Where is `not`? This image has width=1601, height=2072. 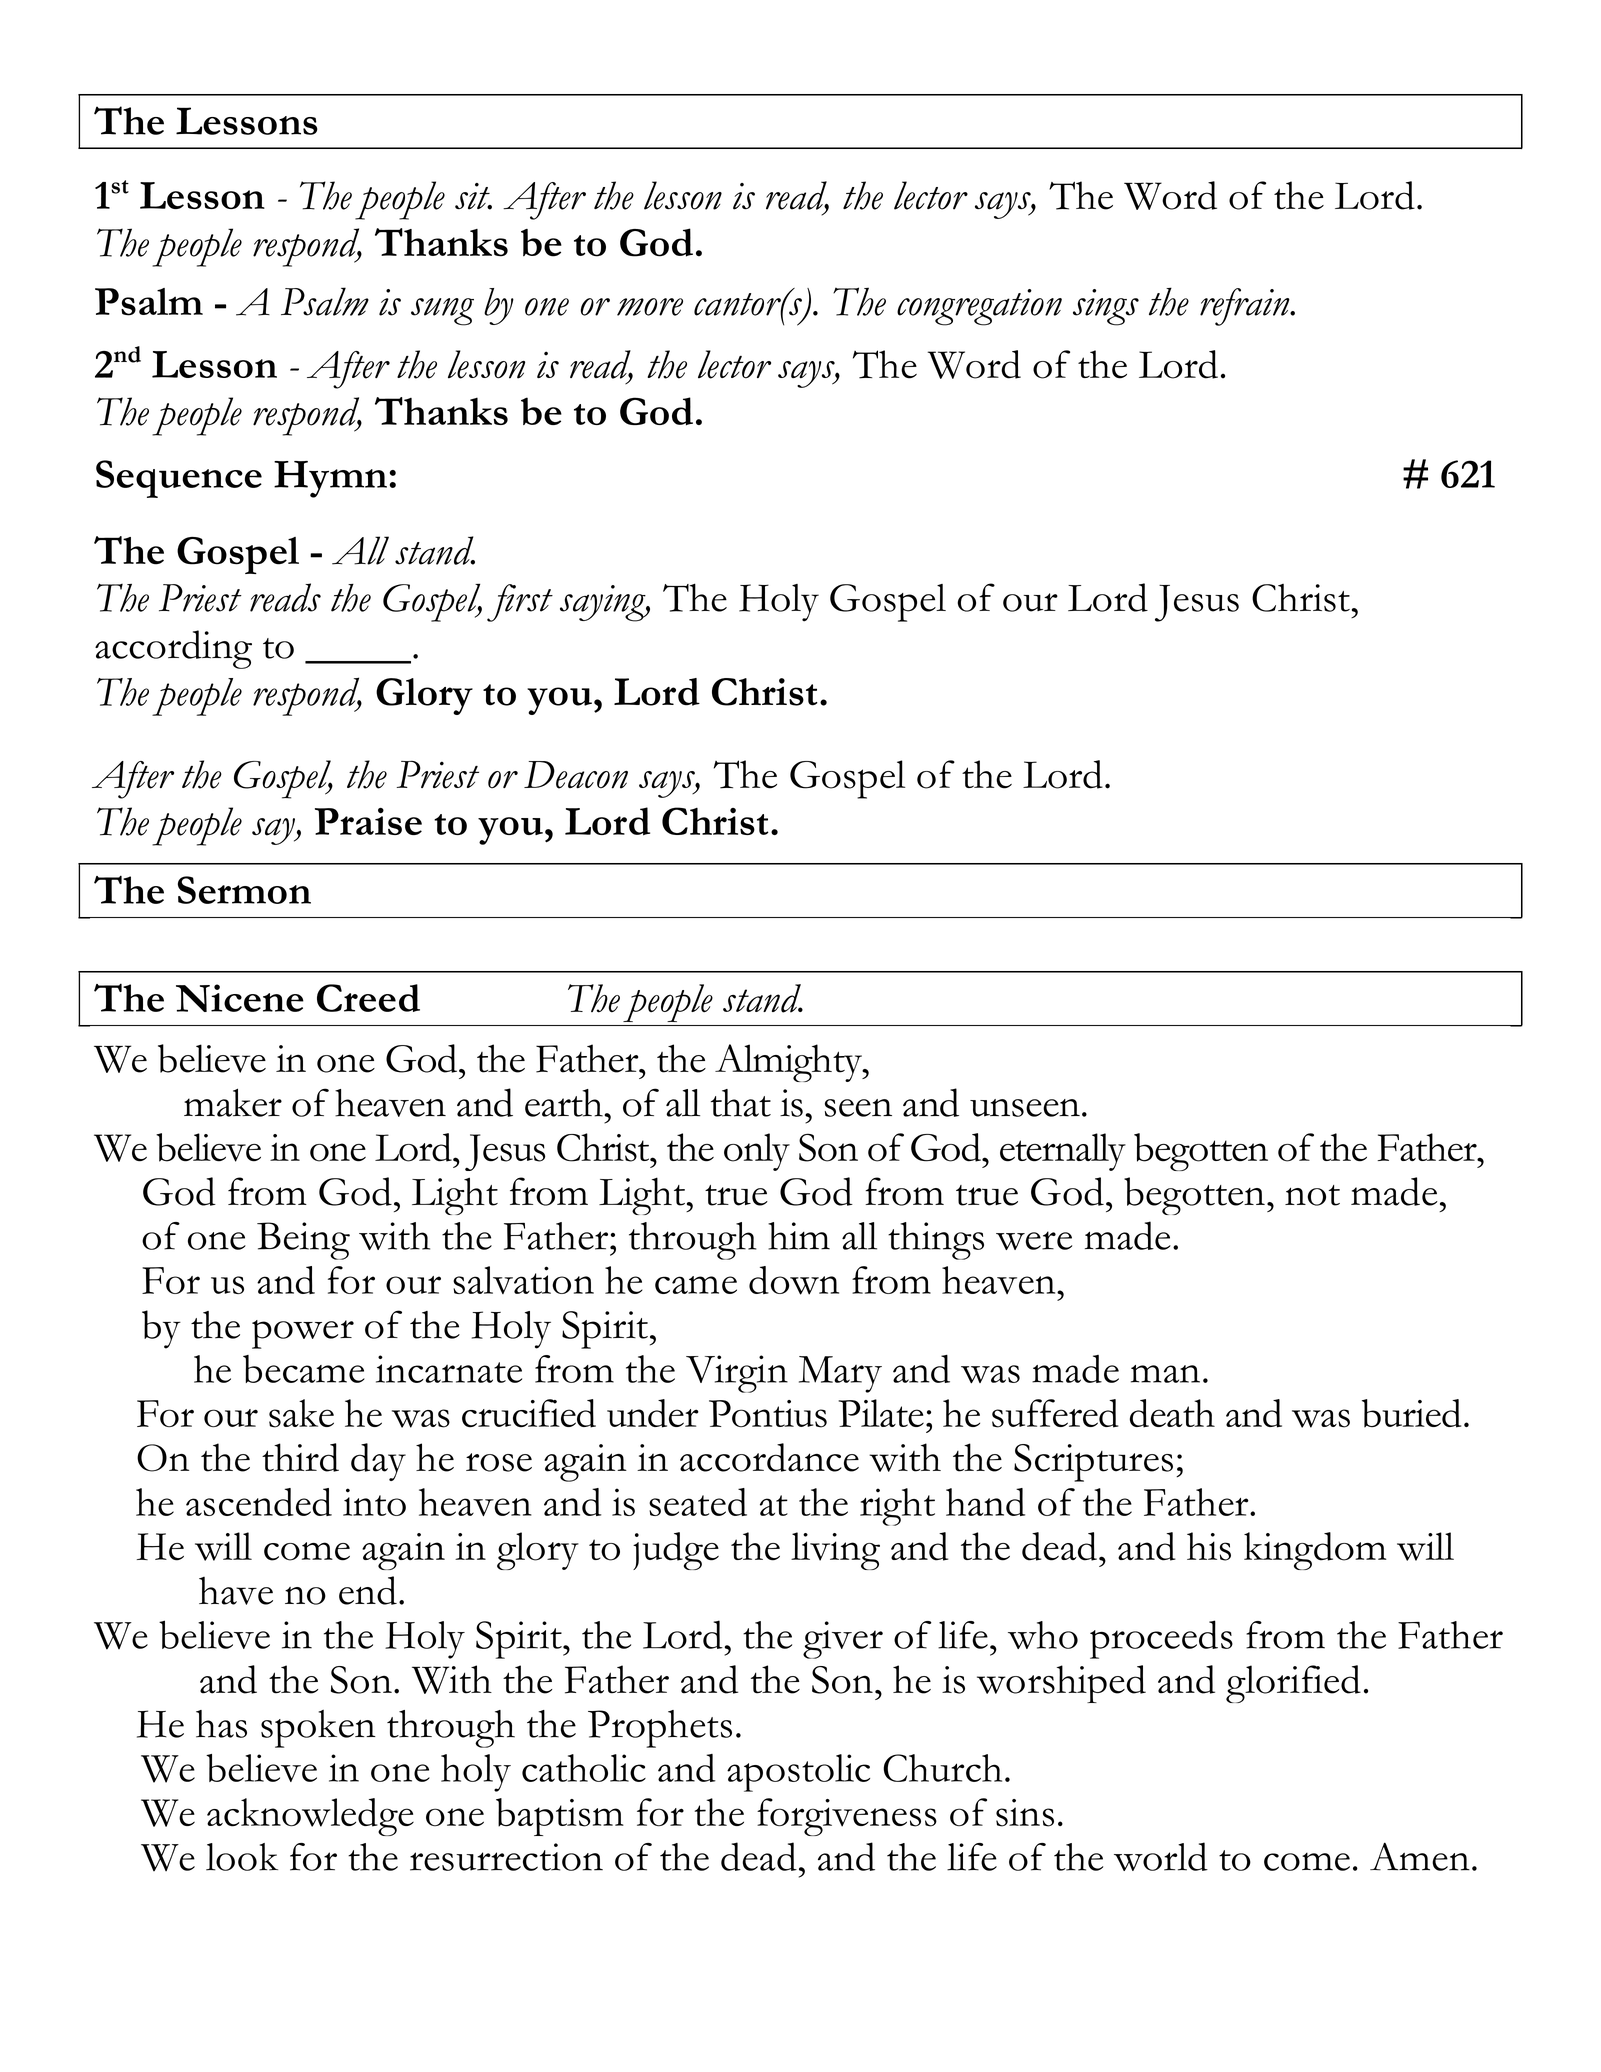
not is located at coordinates (1312, 1195).
